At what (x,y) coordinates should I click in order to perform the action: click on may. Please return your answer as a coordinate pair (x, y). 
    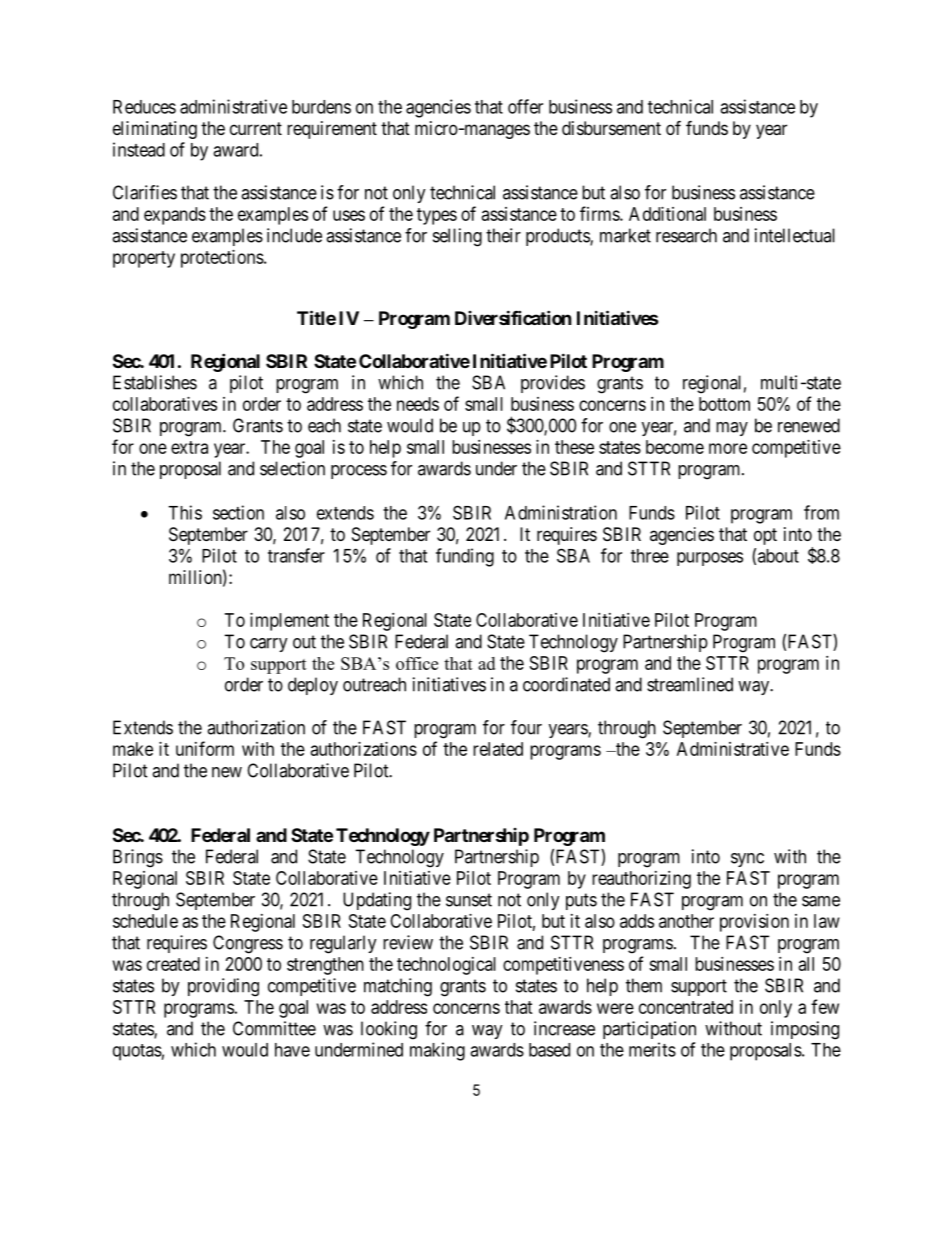
    Looking at the image, I should click on (732, 429).
